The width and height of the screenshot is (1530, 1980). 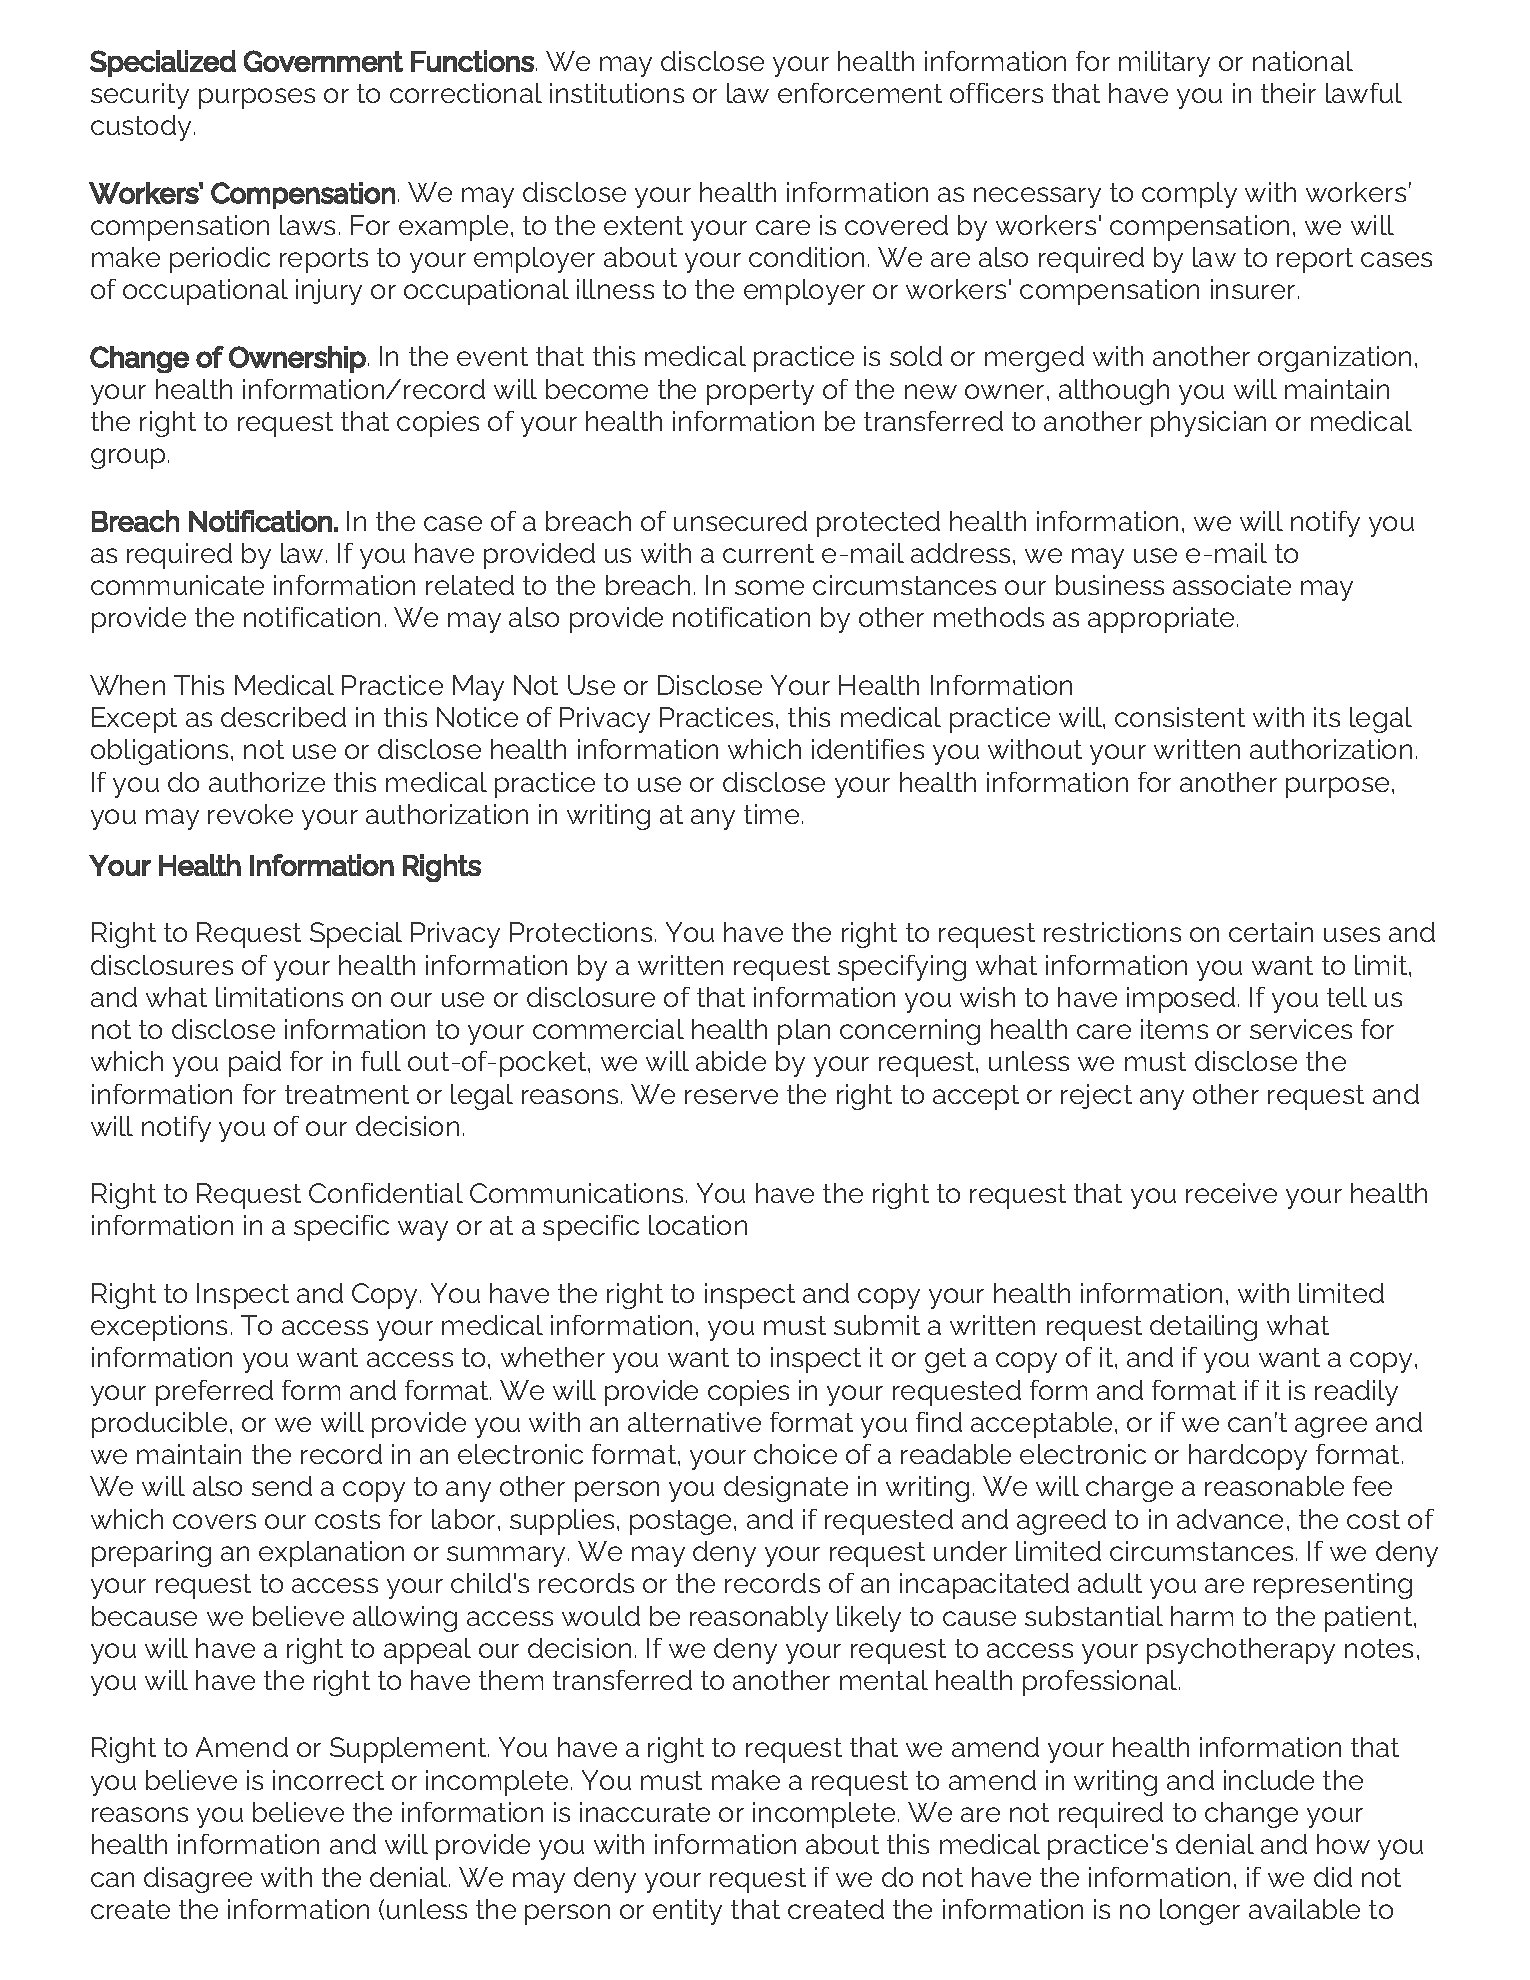 I want to click on identifies, so click(x=868, y=749).
